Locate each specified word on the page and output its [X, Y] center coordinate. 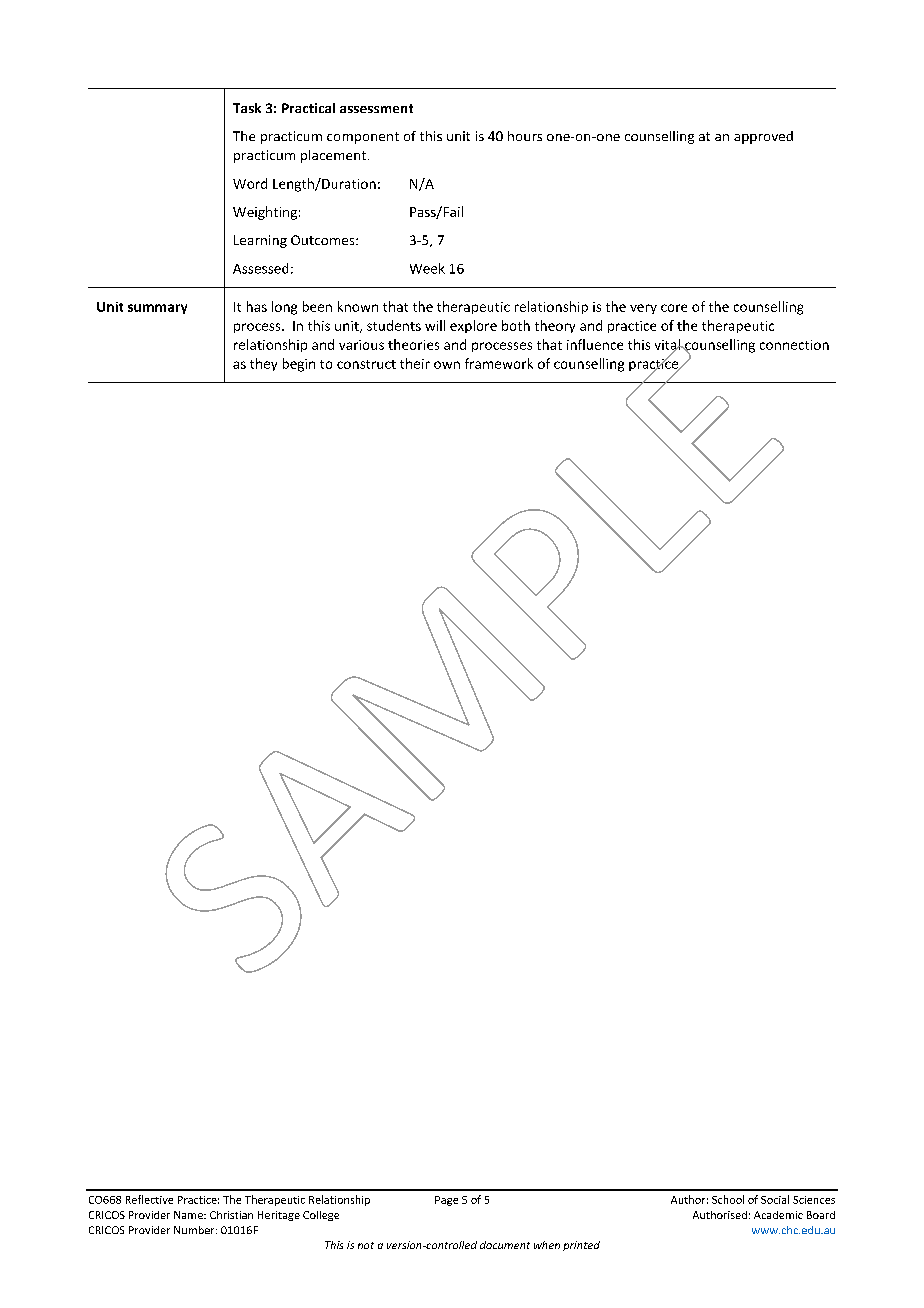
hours [525, 136]
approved [763, 137]
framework [499, 363]
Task [247, 108]
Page [446, 1201]
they [263, 364]
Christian [231, 1215]
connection [794, 345]
